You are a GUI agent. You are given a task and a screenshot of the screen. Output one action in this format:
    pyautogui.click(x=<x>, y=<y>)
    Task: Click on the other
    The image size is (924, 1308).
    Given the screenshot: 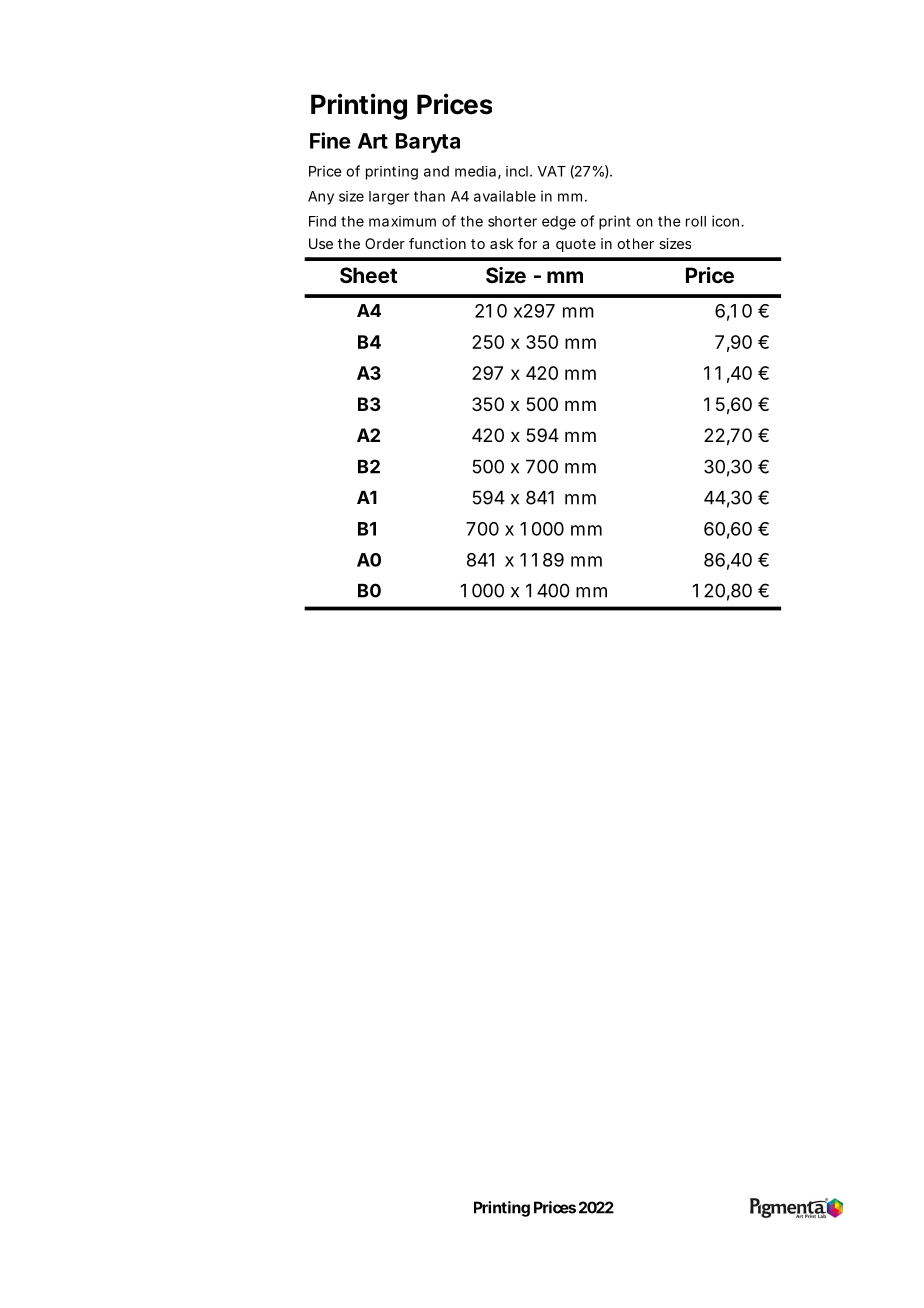 What is the action you would take?
    pyautogui.click(x=635, y=243)
